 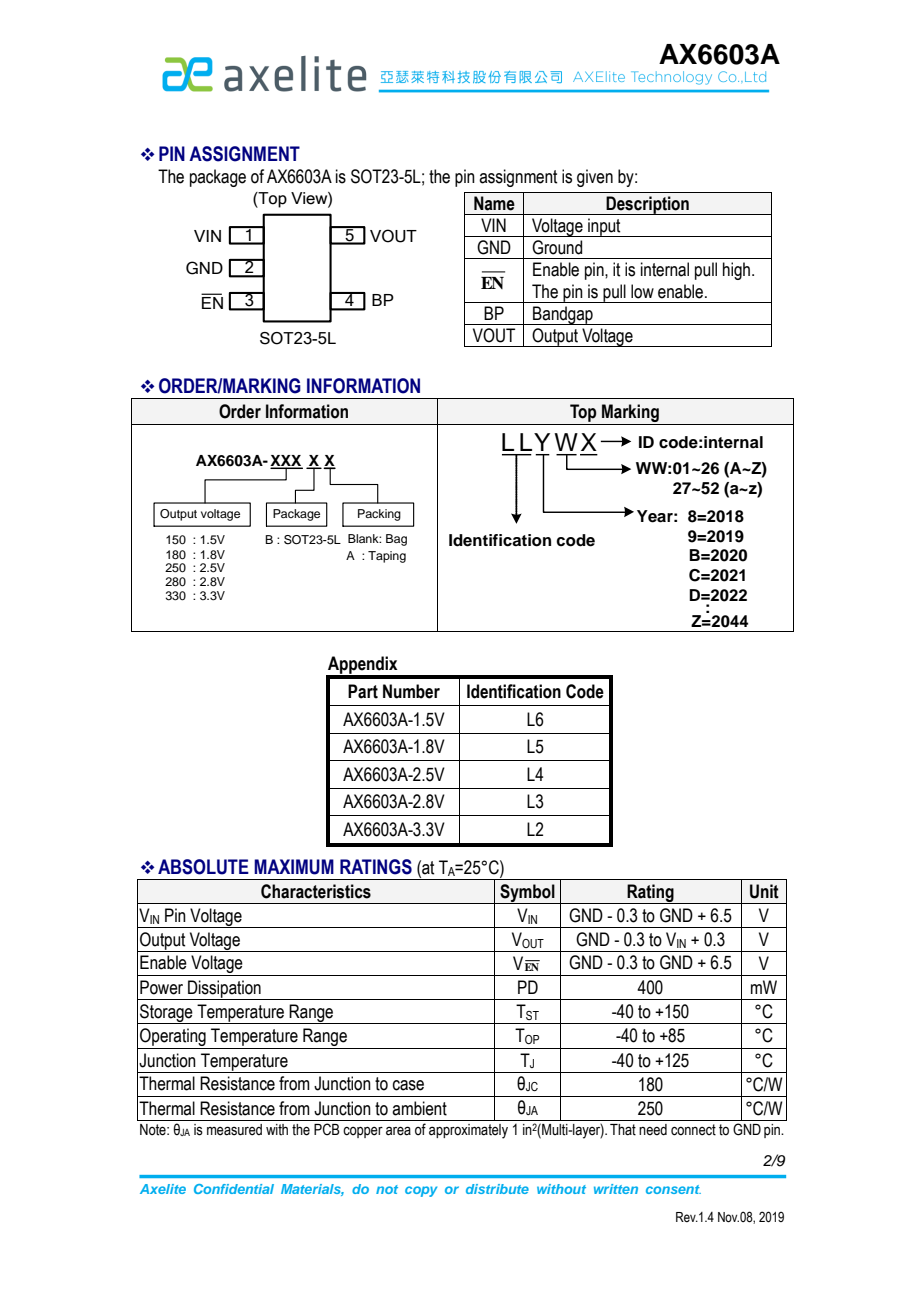 I want to click on Number, so click(x=411, y=691).
